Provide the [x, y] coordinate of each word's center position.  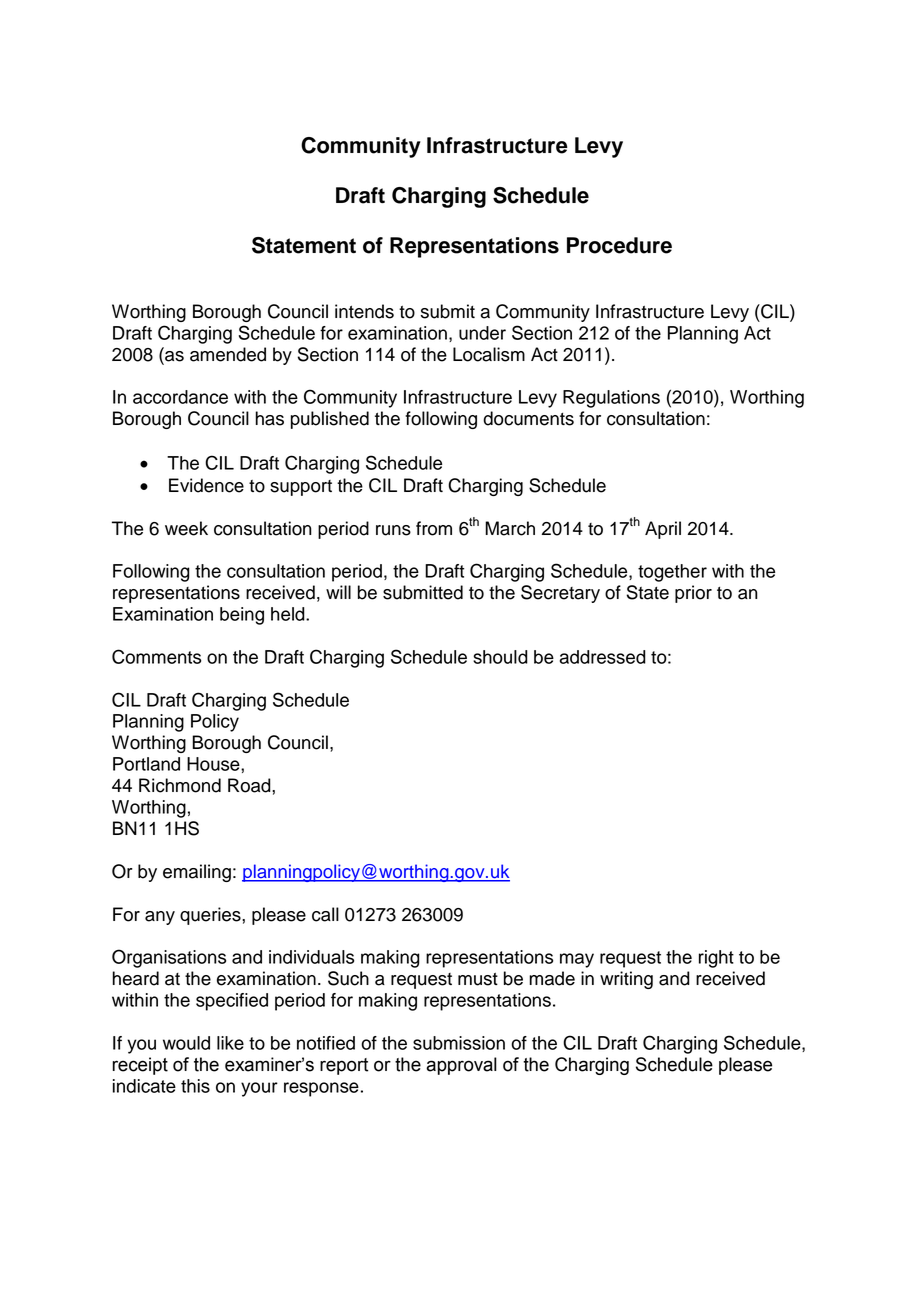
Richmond [180, 785]
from [434, 528]
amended [228, 354]
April [663, 530]
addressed [603, 657]
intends [364, 311]
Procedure [619, 245]
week [186, 528]
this [195, 1086]
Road [250, 785]
